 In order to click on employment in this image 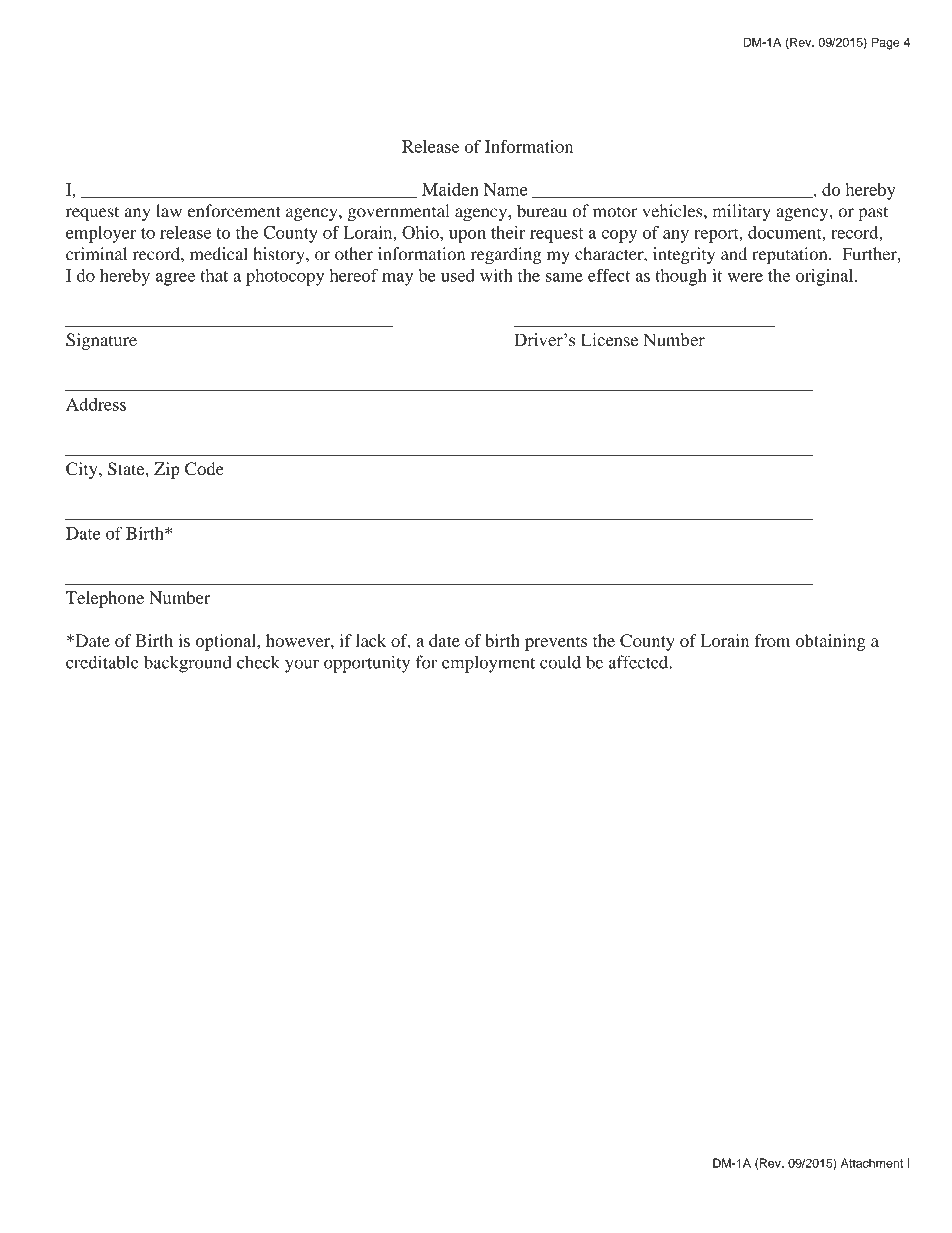, I will do `click(488, 664)`.
